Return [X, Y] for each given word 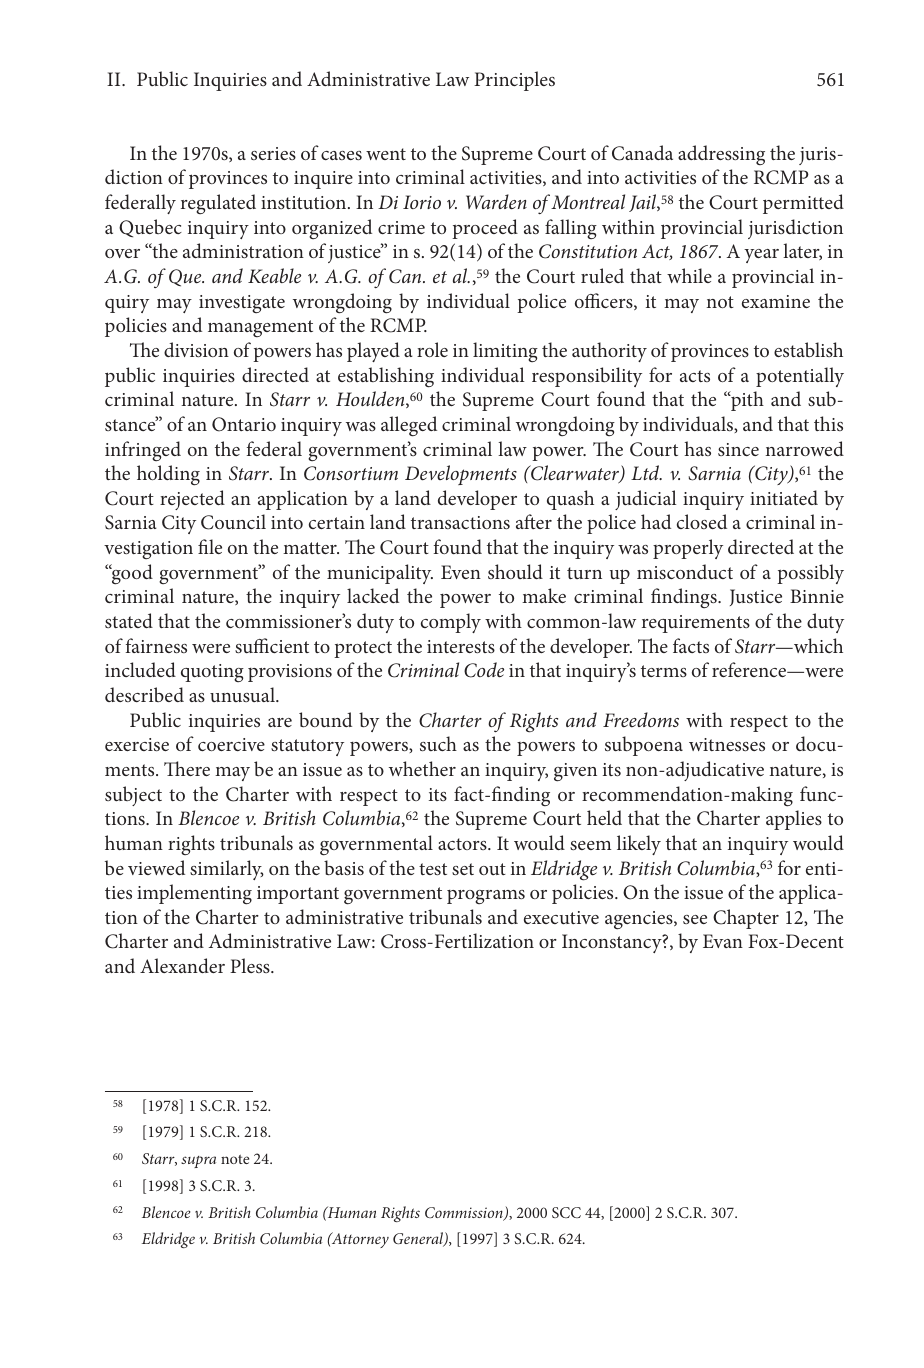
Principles [514, 81]
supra [198, 1162]
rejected [192, 500]
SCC [566, 1212]
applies [794, 820]
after [534, 521]
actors [463, 844]
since [738, 449]
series [273, 153]
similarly [227, 870]
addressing [721, 155]
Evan [723, 941]
